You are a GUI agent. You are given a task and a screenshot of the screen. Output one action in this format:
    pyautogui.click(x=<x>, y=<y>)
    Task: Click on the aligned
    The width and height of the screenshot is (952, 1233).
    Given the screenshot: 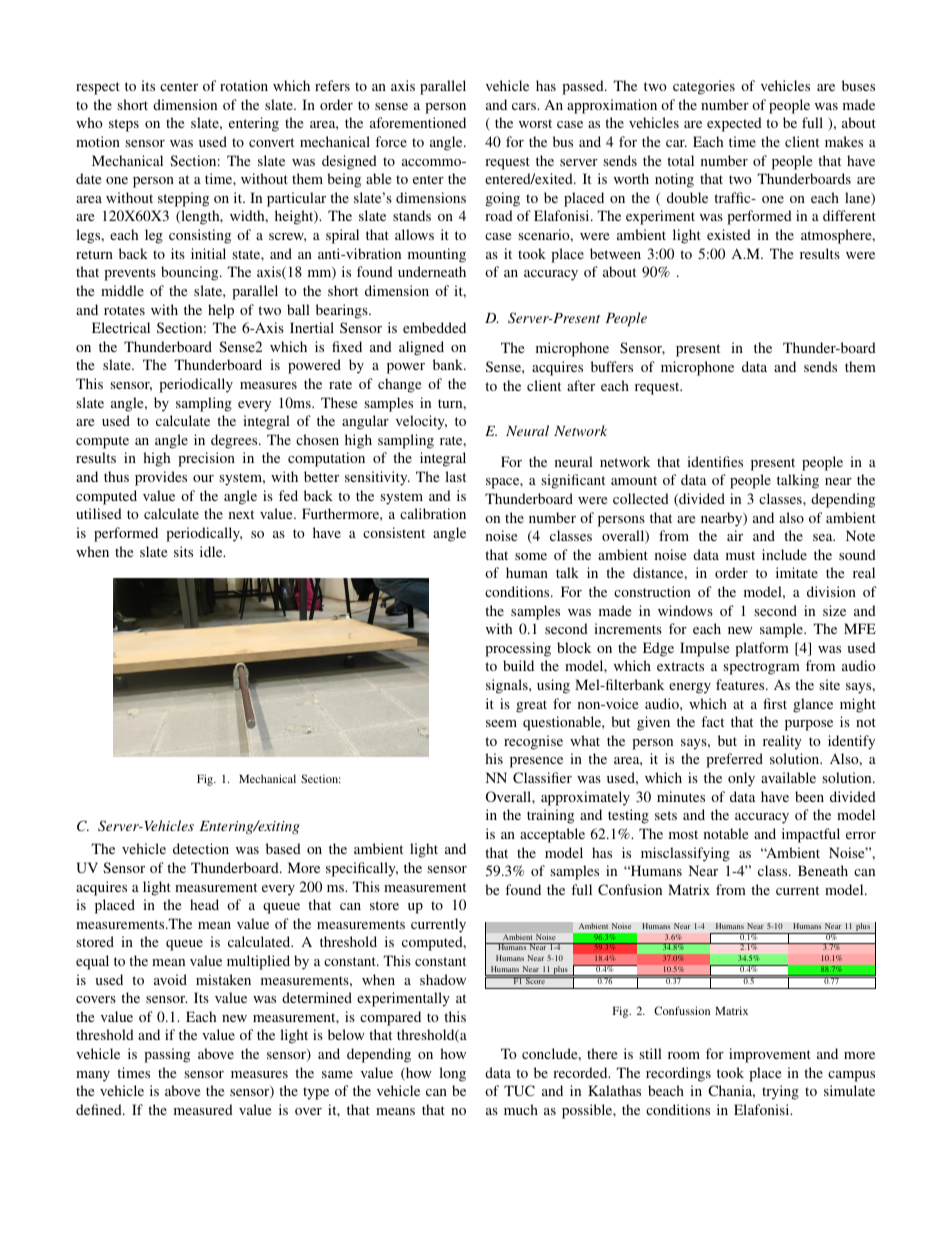 What is the action you would take?
    pyautogui.click(x=421, y=348)
